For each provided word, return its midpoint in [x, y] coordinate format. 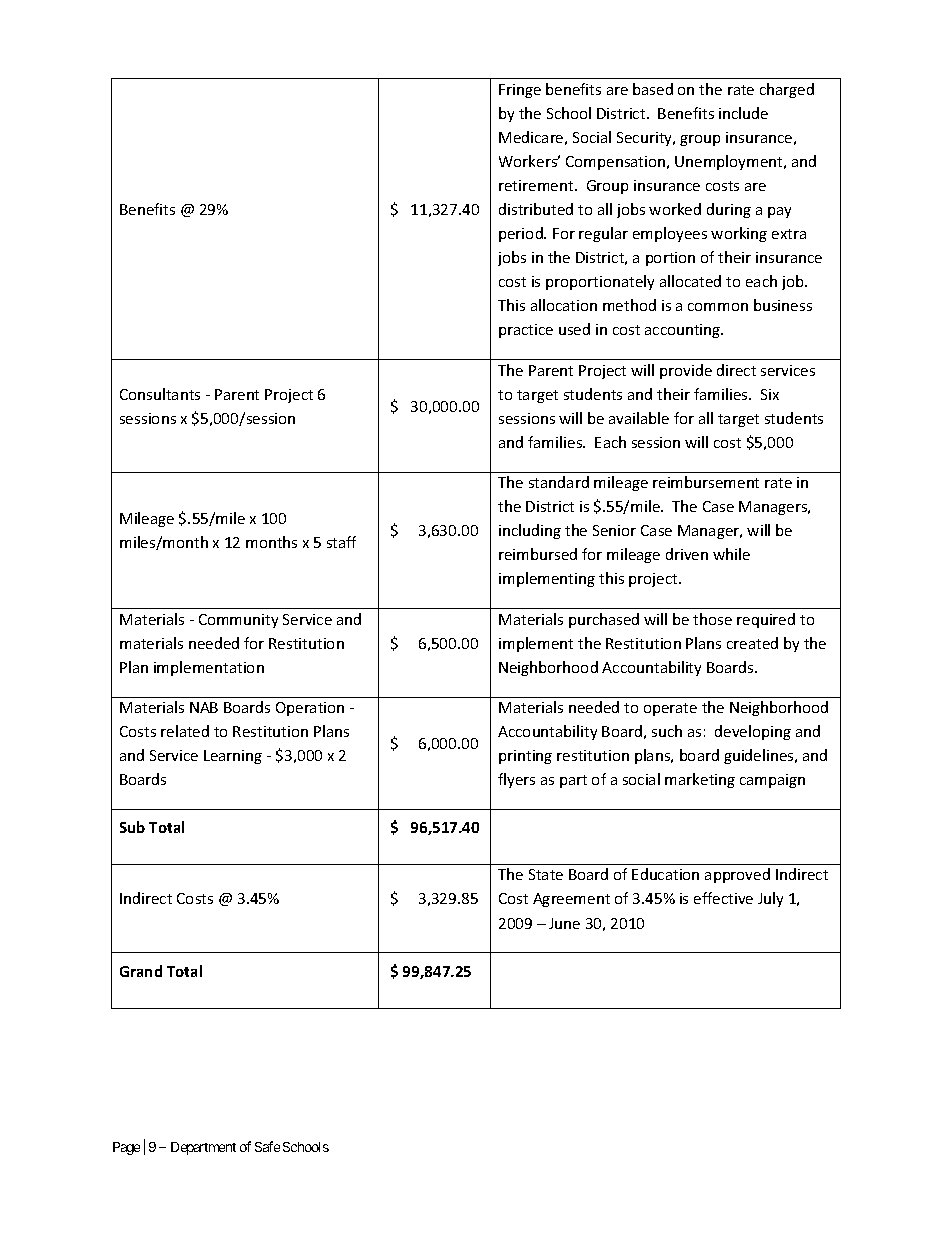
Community [238, 621]
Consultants [160, 394]
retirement [537, 185]
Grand [141, 971]
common [718, 307]
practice [526, 331]
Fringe [520, 91]
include [743, 113]
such [667, 731]
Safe [267, 1146]
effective [723, 898]
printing [525, 757]
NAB [204, 707]
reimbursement [706, 482]
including [530, 531]
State [546, 874]
